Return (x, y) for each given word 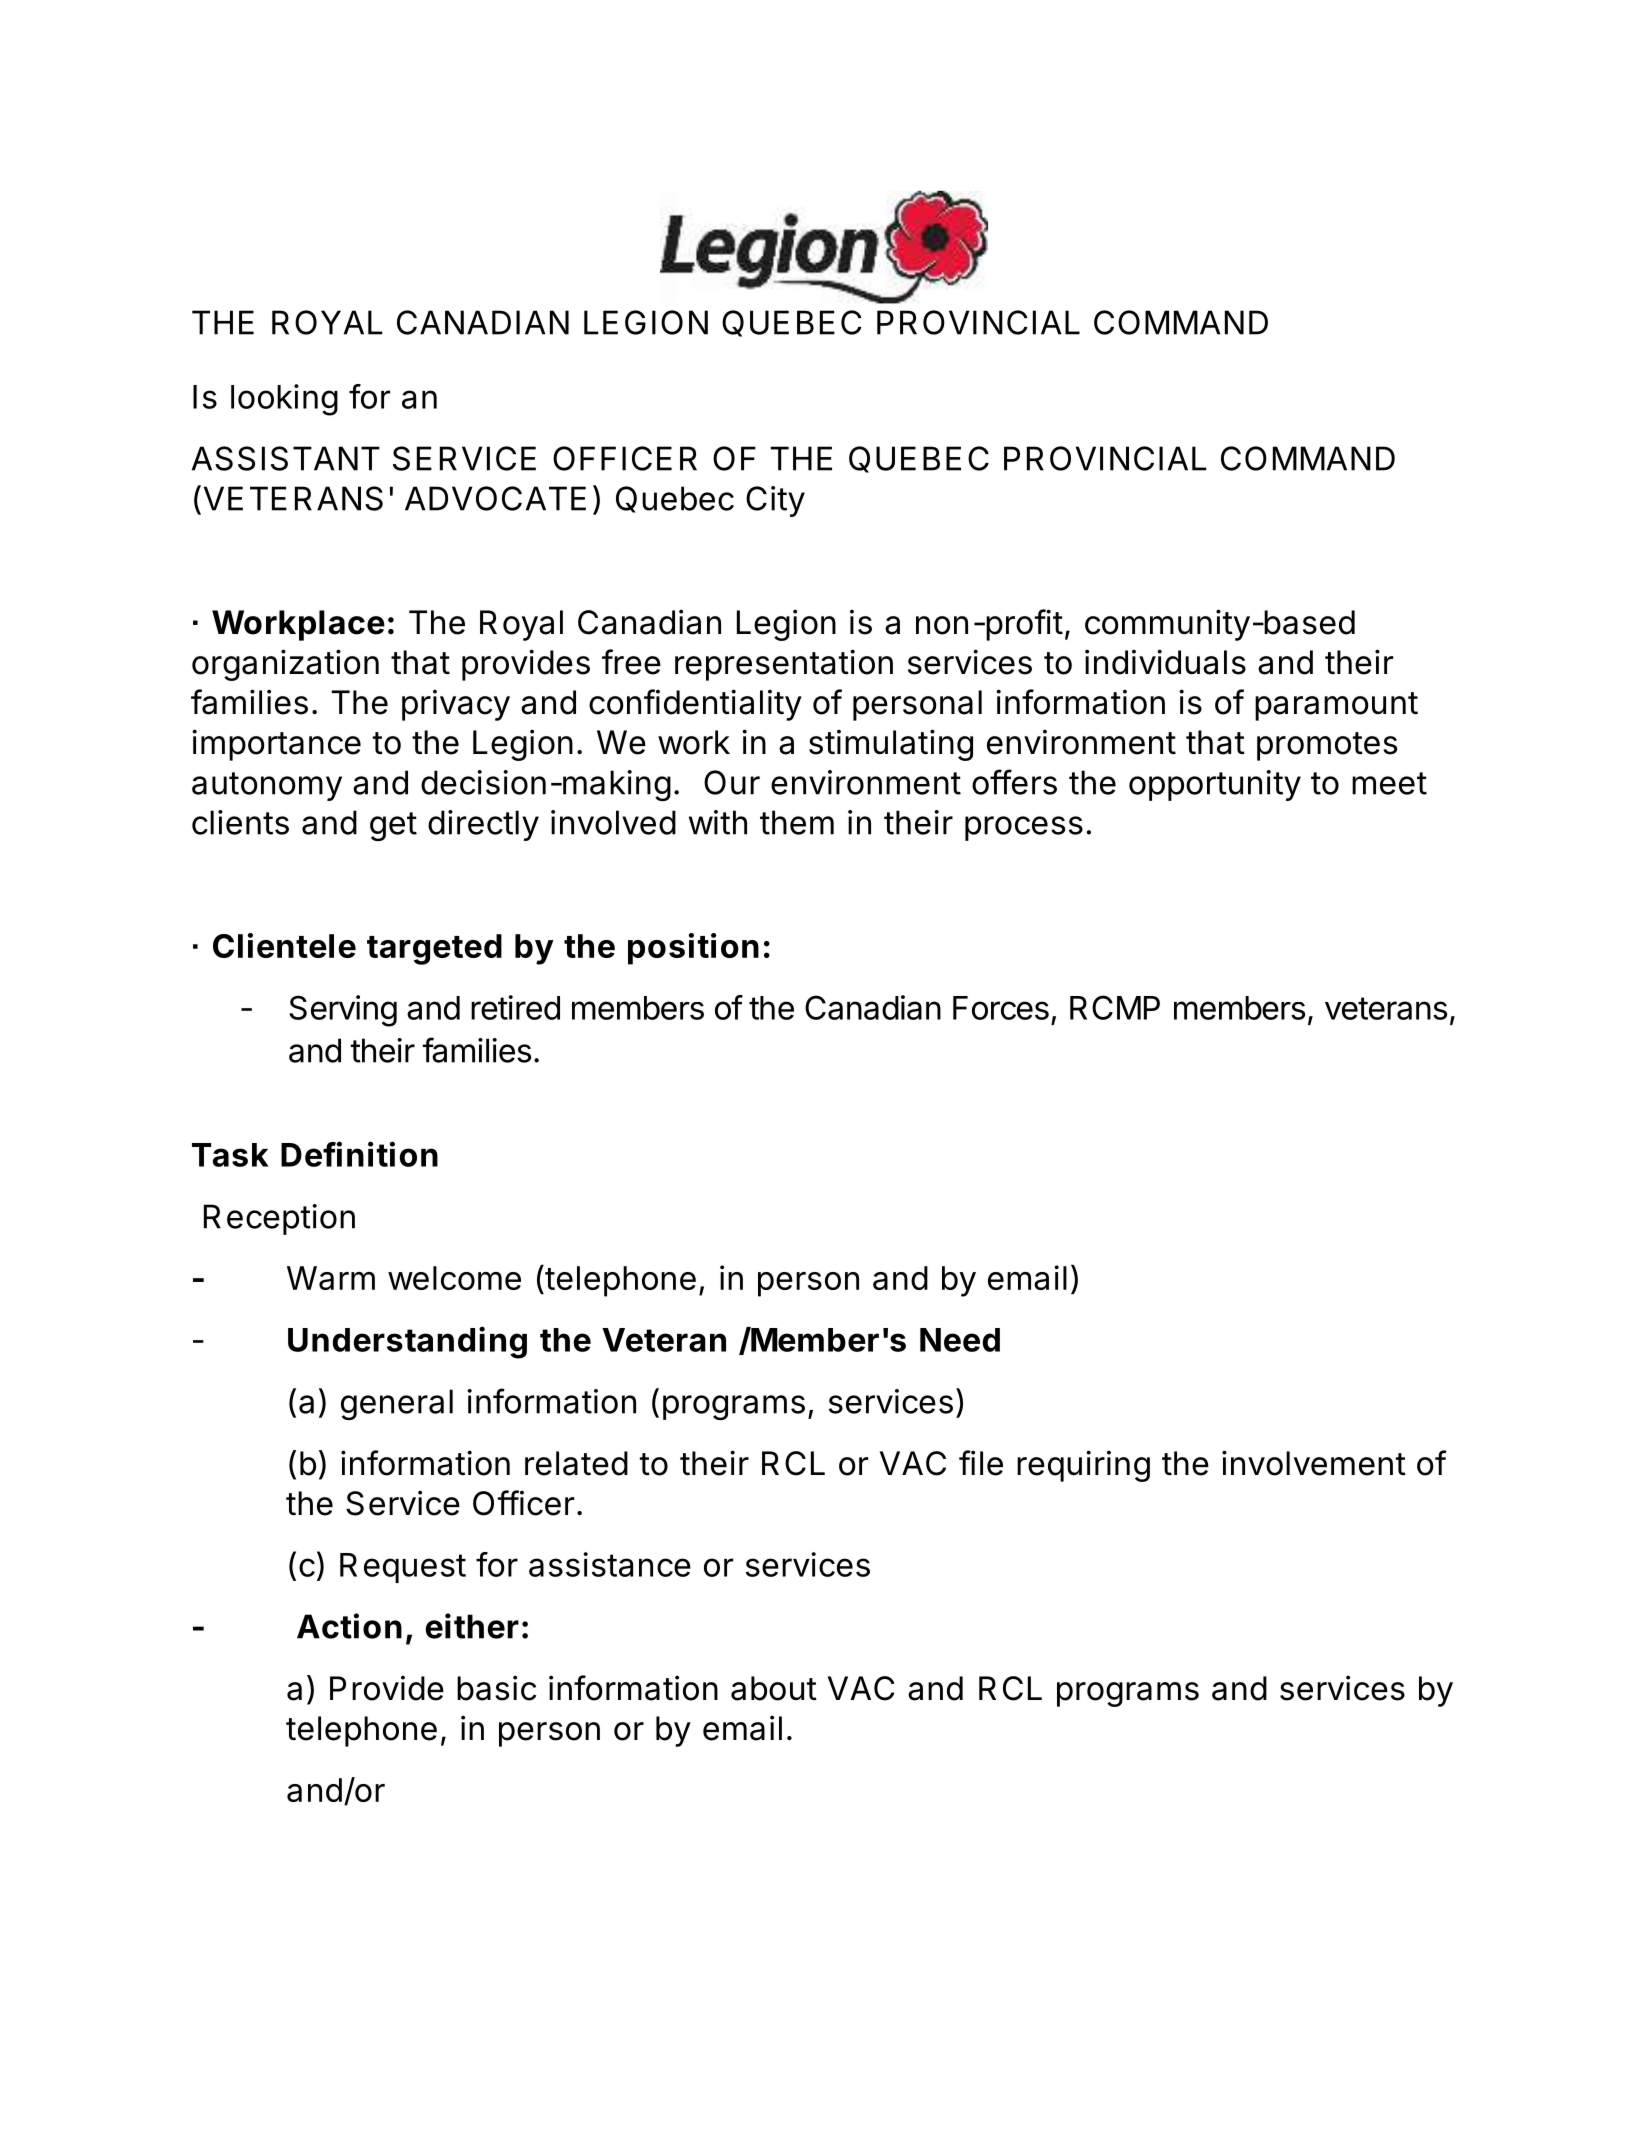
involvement (1314, 1463)
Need (960, 1340)
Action (349, 1626)
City (775, 501)
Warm (331, 1278)
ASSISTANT (286, 458)
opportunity (1215, 785)
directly (483, 825)
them (797, 822)
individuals (1165, 662)
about (774, 1688)
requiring (1083, 1466)
